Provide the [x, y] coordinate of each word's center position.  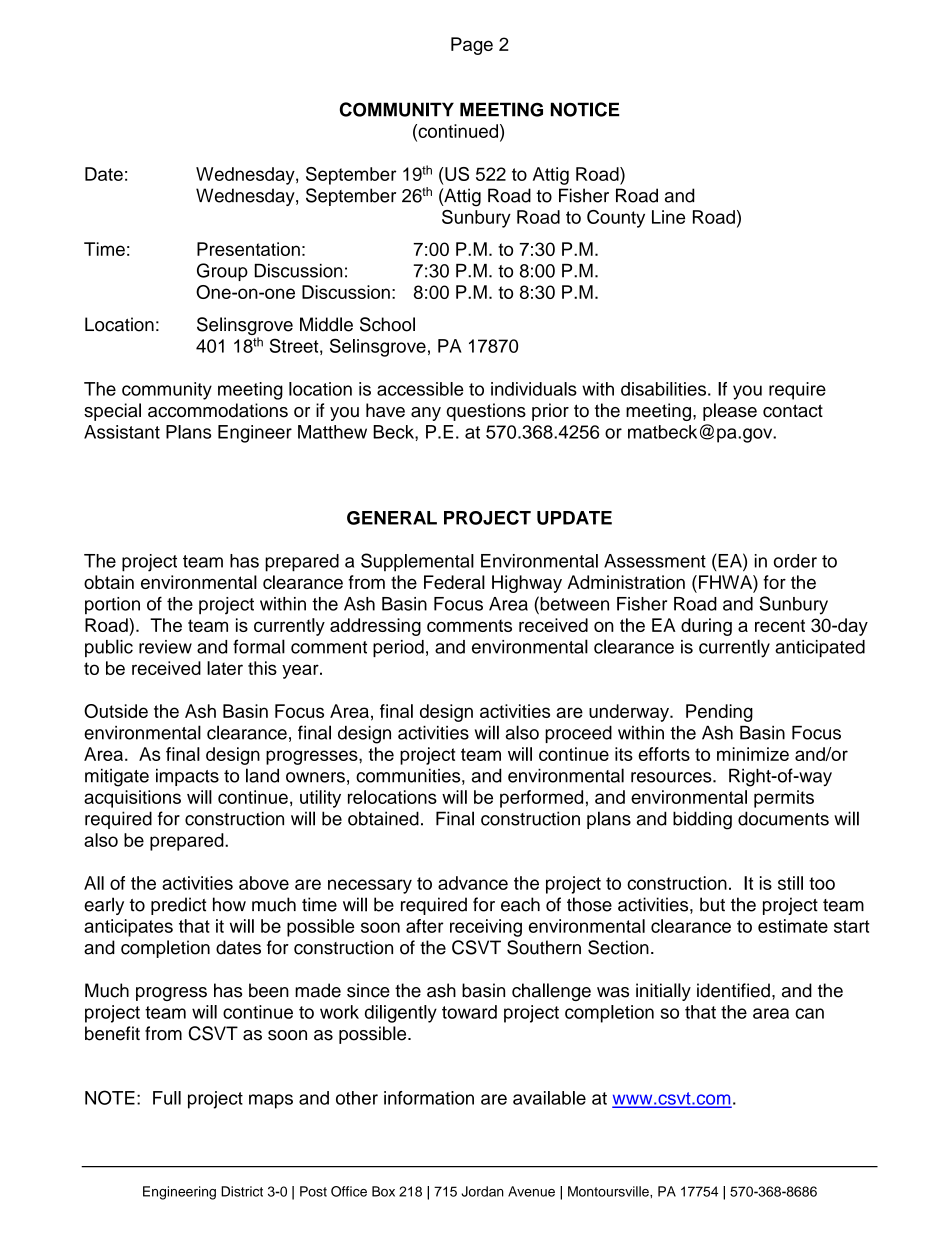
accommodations [218, 410]
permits [784, 799]
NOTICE [585, 109]
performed [541, 799]
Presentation [248, 249]
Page [472, 46]
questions [486, 412]
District [242, 1191]
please [730, 412]
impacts [187, 777]
